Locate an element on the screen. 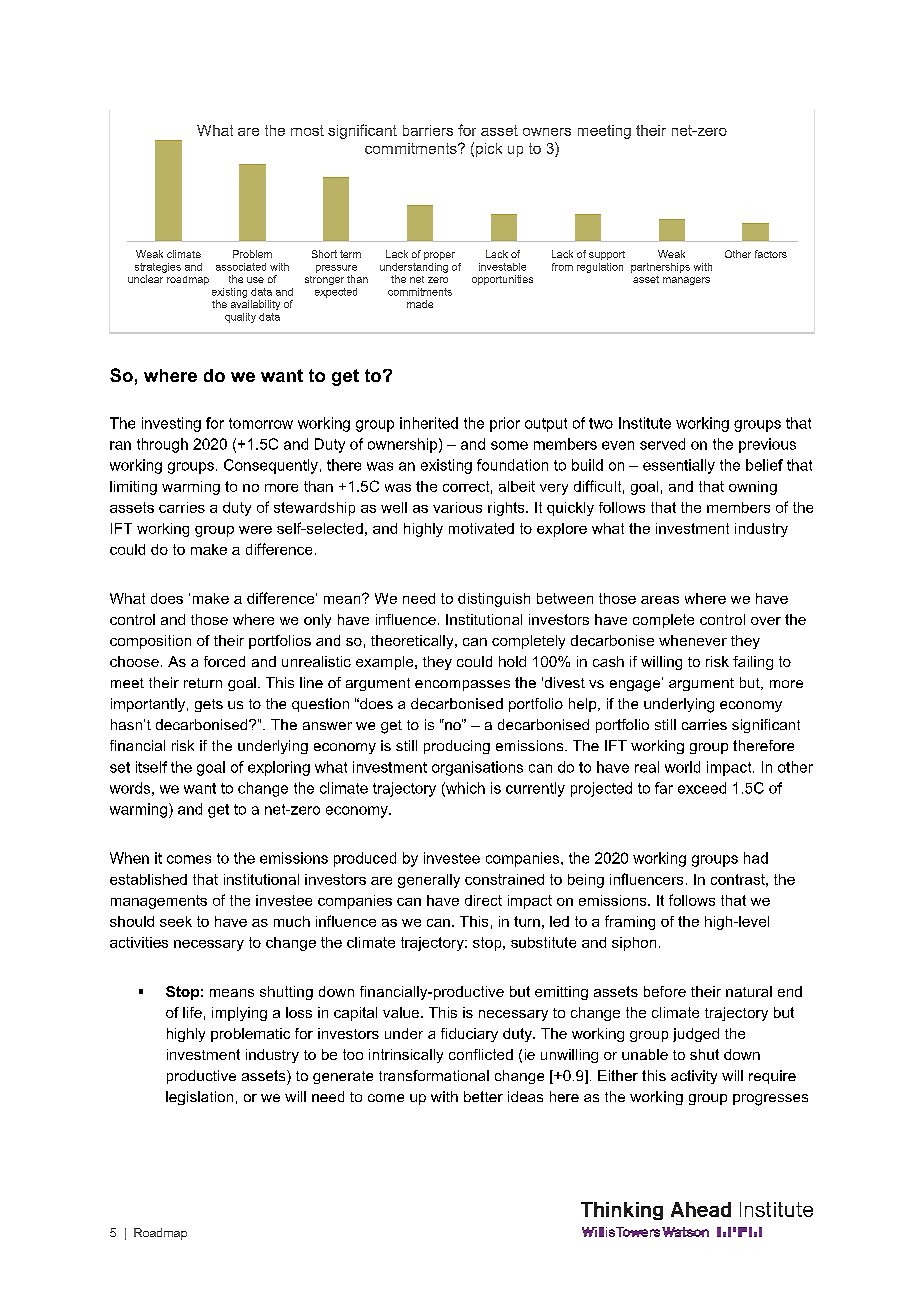  legislation is located at coordinates (199, 1098).
